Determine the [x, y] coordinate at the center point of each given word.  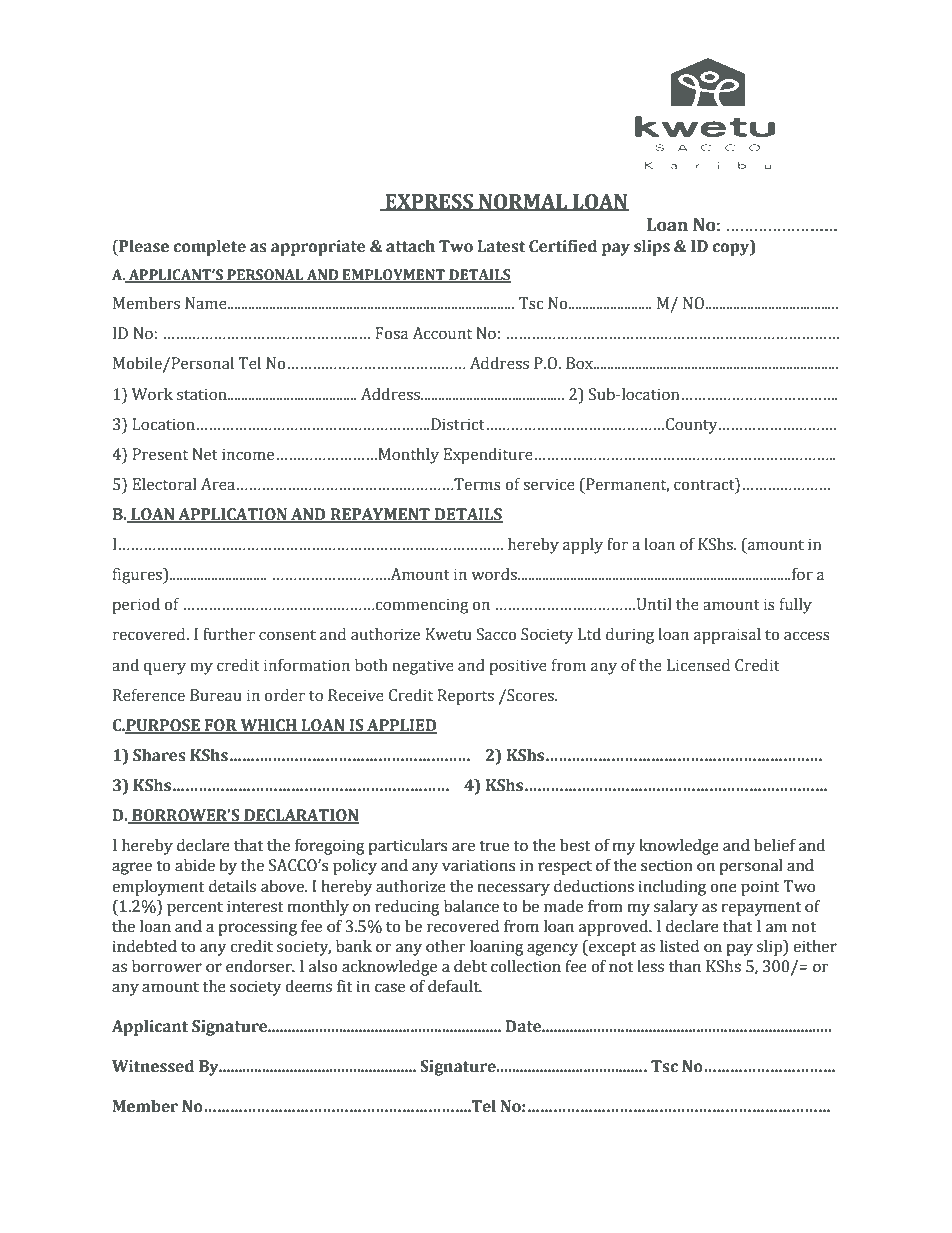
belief [775, 845]
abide [195, 865]
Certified [563, 246]
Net [205, 454]
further [229, 634]
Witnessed [153, 1066]
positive [518, 667]
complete [209, 248]
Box [581, 363]
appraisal [727, 636]
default [455, 986]
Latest [501, 246]
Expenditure [488, 456]
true [494, 846]
